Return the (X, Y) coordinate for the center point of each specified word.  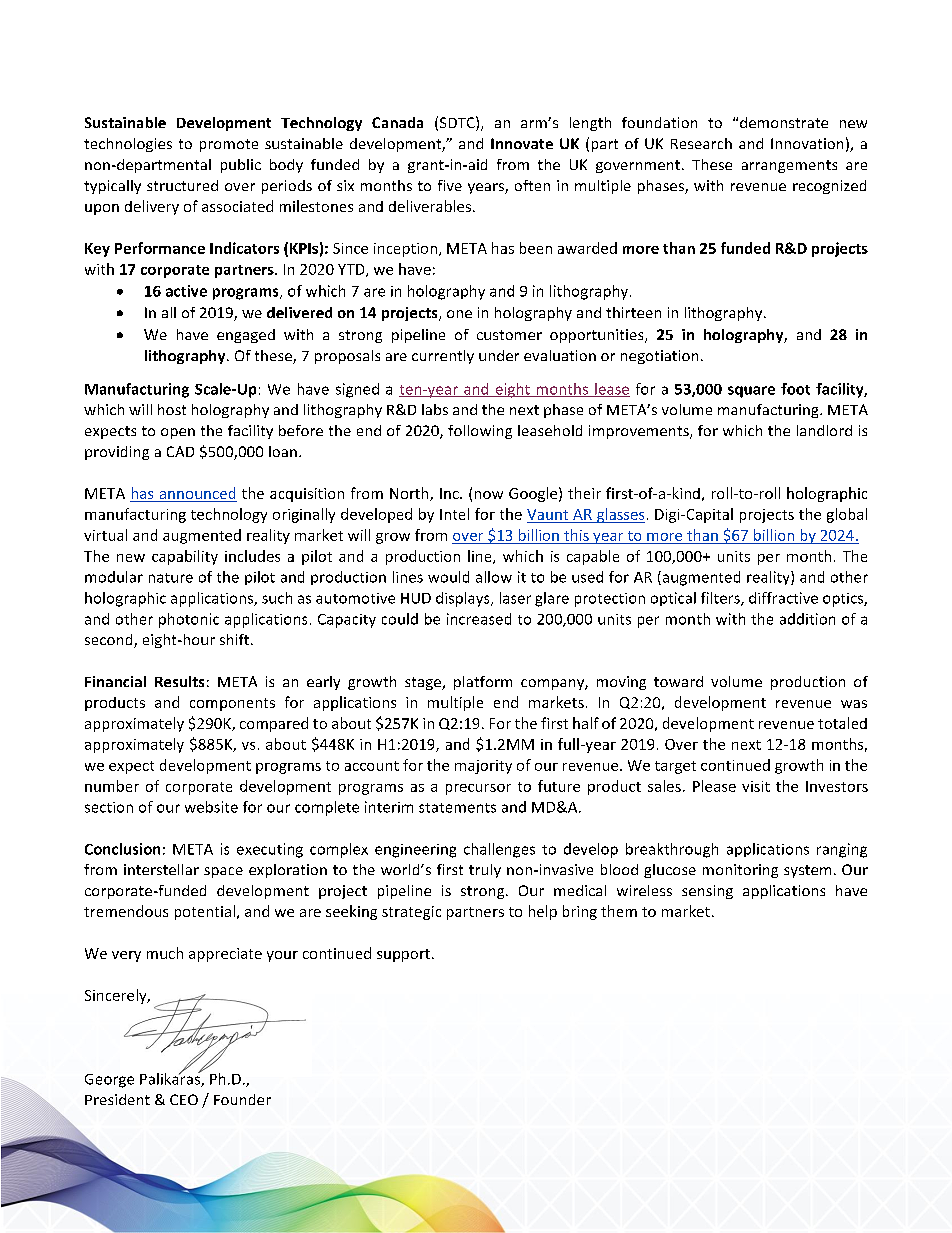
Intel (454, 514)
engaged (246, 336)
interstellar (161, 869)
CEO (184, 1099)
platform (483, 683)
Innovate (522, 143)
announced (197, 493)
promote (229, 145)
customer (509, 335)
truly (485, 871)
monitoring (740, 871)
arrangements (789, 166)
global (847, 515)
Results (179, 681)
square (751, 392)
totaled (842, 723)
